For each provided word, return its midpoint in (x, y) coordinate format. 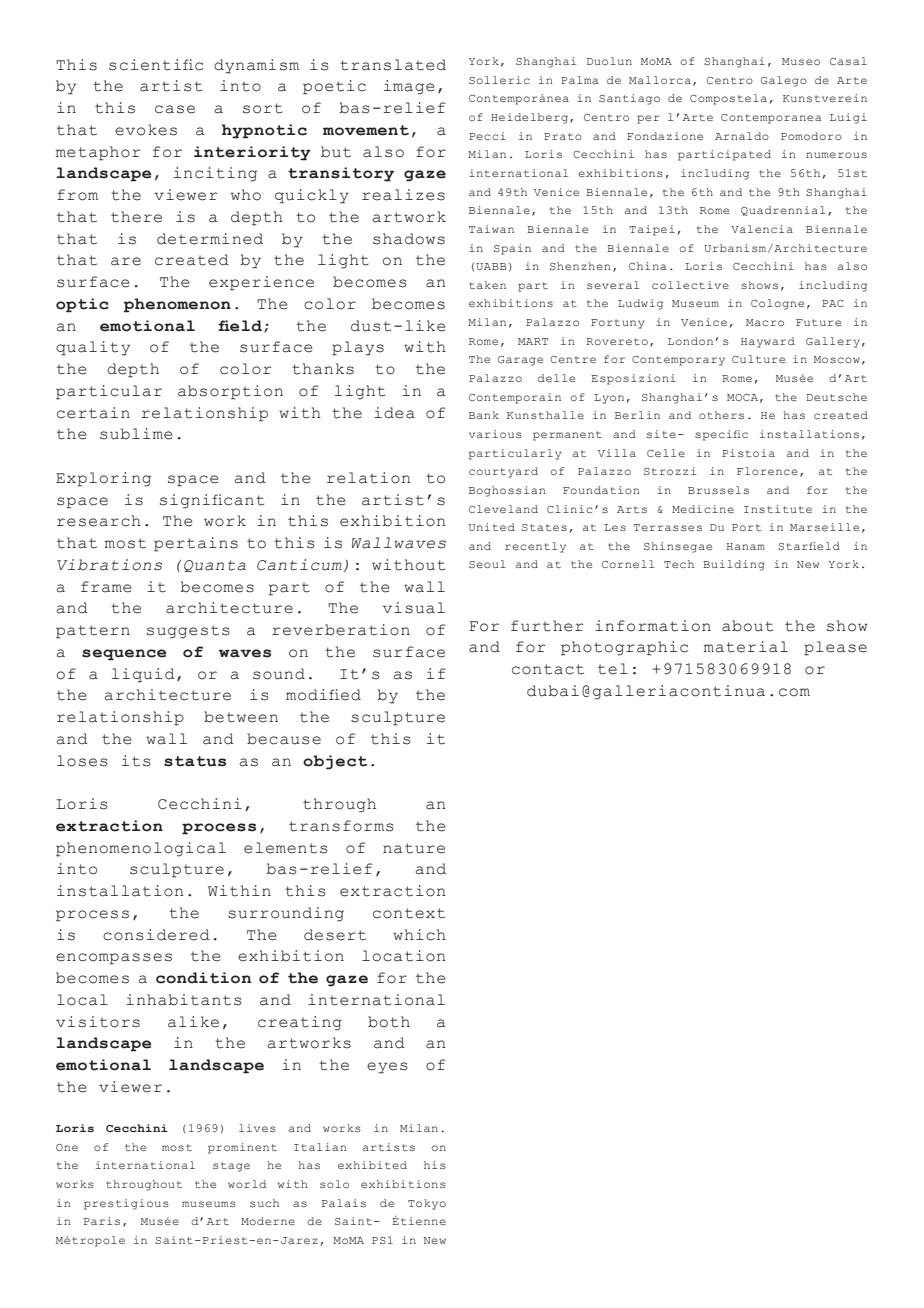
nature (414, 848)
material (746, 647)
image (409, 87)
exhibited (372, 1165)
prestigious (126, 1204)
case (175, 109)
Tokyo (427, 1204)
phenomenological (141, 849)
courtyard (503, 472)
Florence (767, 471)
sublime (136, 434)
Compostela (728, 99)
